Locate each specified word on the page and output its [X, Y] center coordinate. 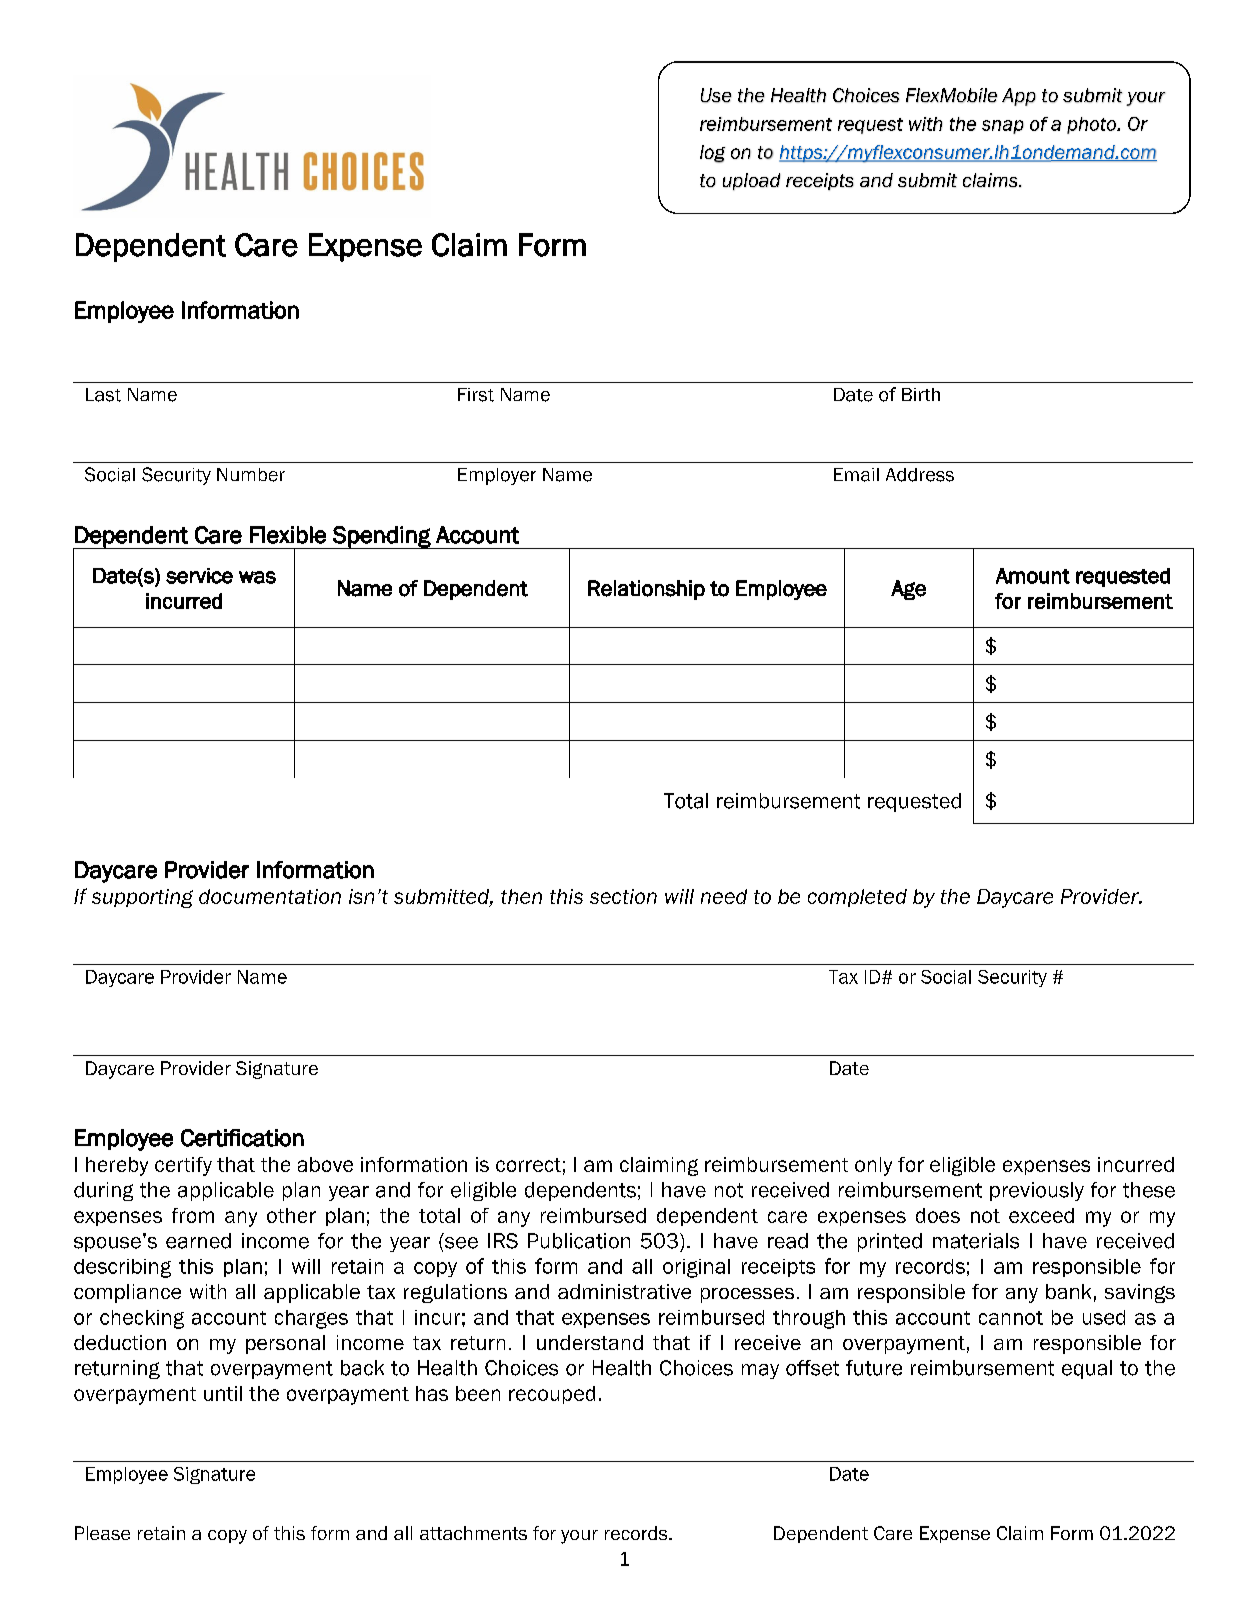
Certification [242, 1138]
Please [102, 1533]
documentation [270, 896]
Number [251, 475]
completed [857, 898]
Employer [497, 476]
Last [103, 395]
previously [1037, 1191]
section [623, 896]
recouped [552, 1395]
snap [1003, 127]
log [712, 154]
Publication [579, 1241]
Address [920, 475]
